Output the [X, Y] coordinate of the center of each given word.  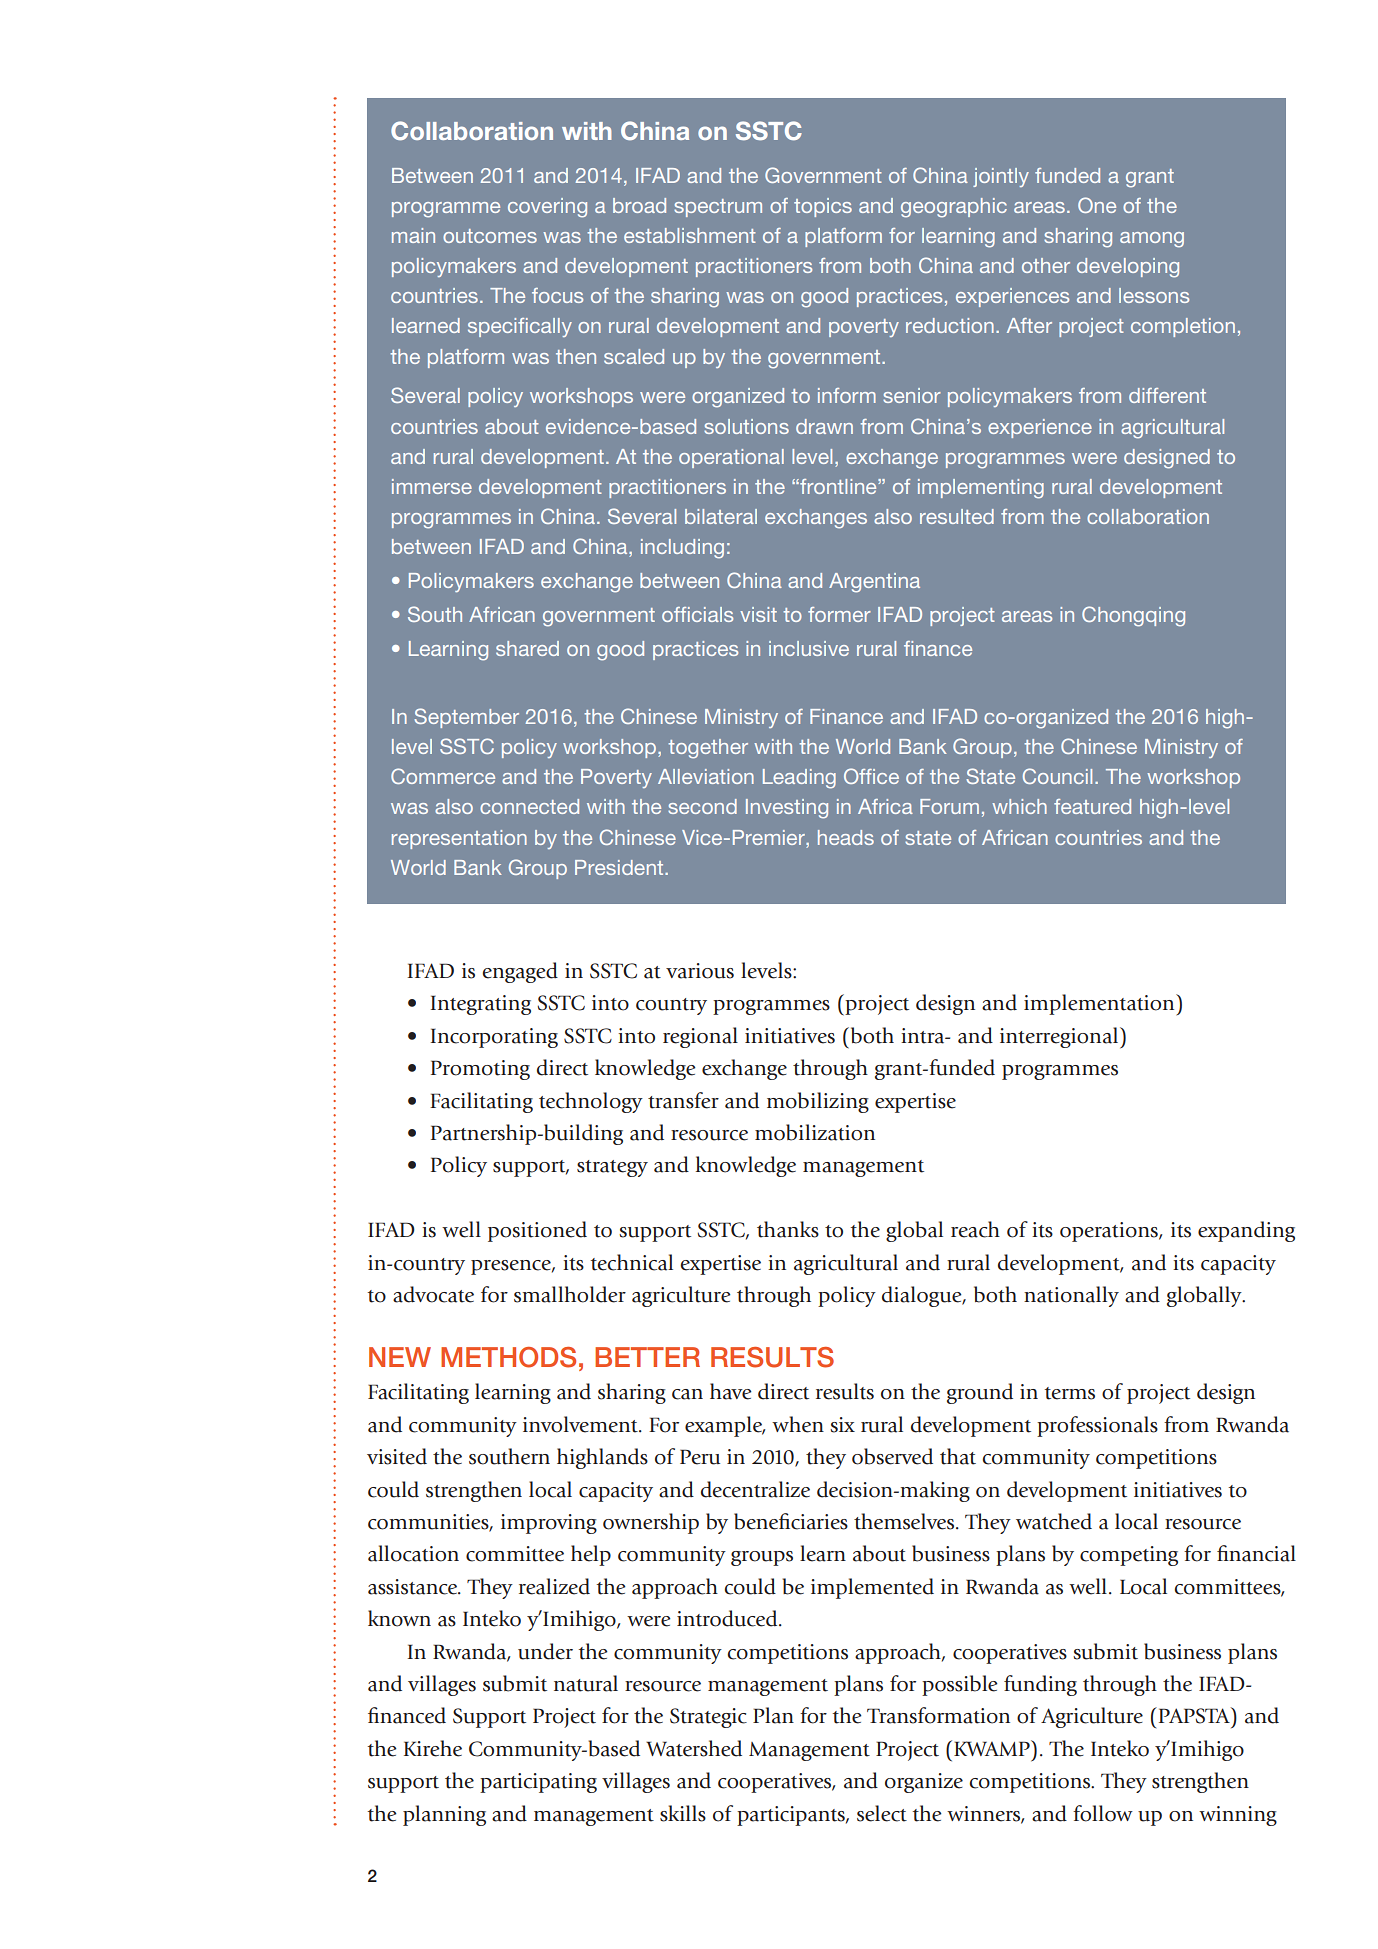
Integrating [481, 1005]
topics [823, 207]
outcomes [490, 236]
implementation [1100, 1005]
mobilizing [818, 1102]
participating [538, 1783]
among [1152, 240]
